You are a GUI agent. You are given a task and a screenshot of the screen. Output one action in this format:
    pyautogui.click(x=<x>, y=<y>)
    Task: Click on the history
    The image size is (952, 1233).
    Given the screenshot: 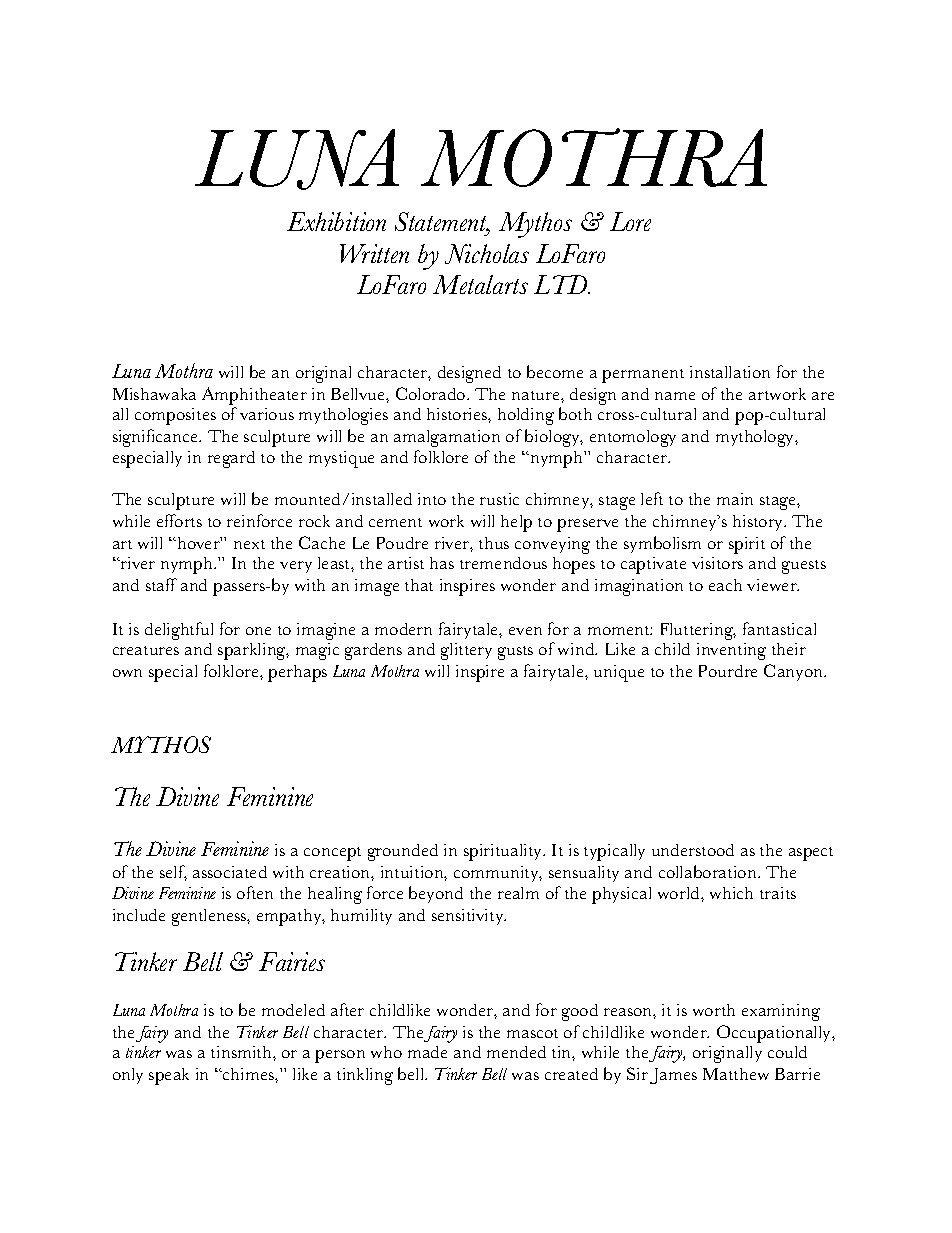 What is the action you would take?
    pyautogui.click(x=759, y=523)
